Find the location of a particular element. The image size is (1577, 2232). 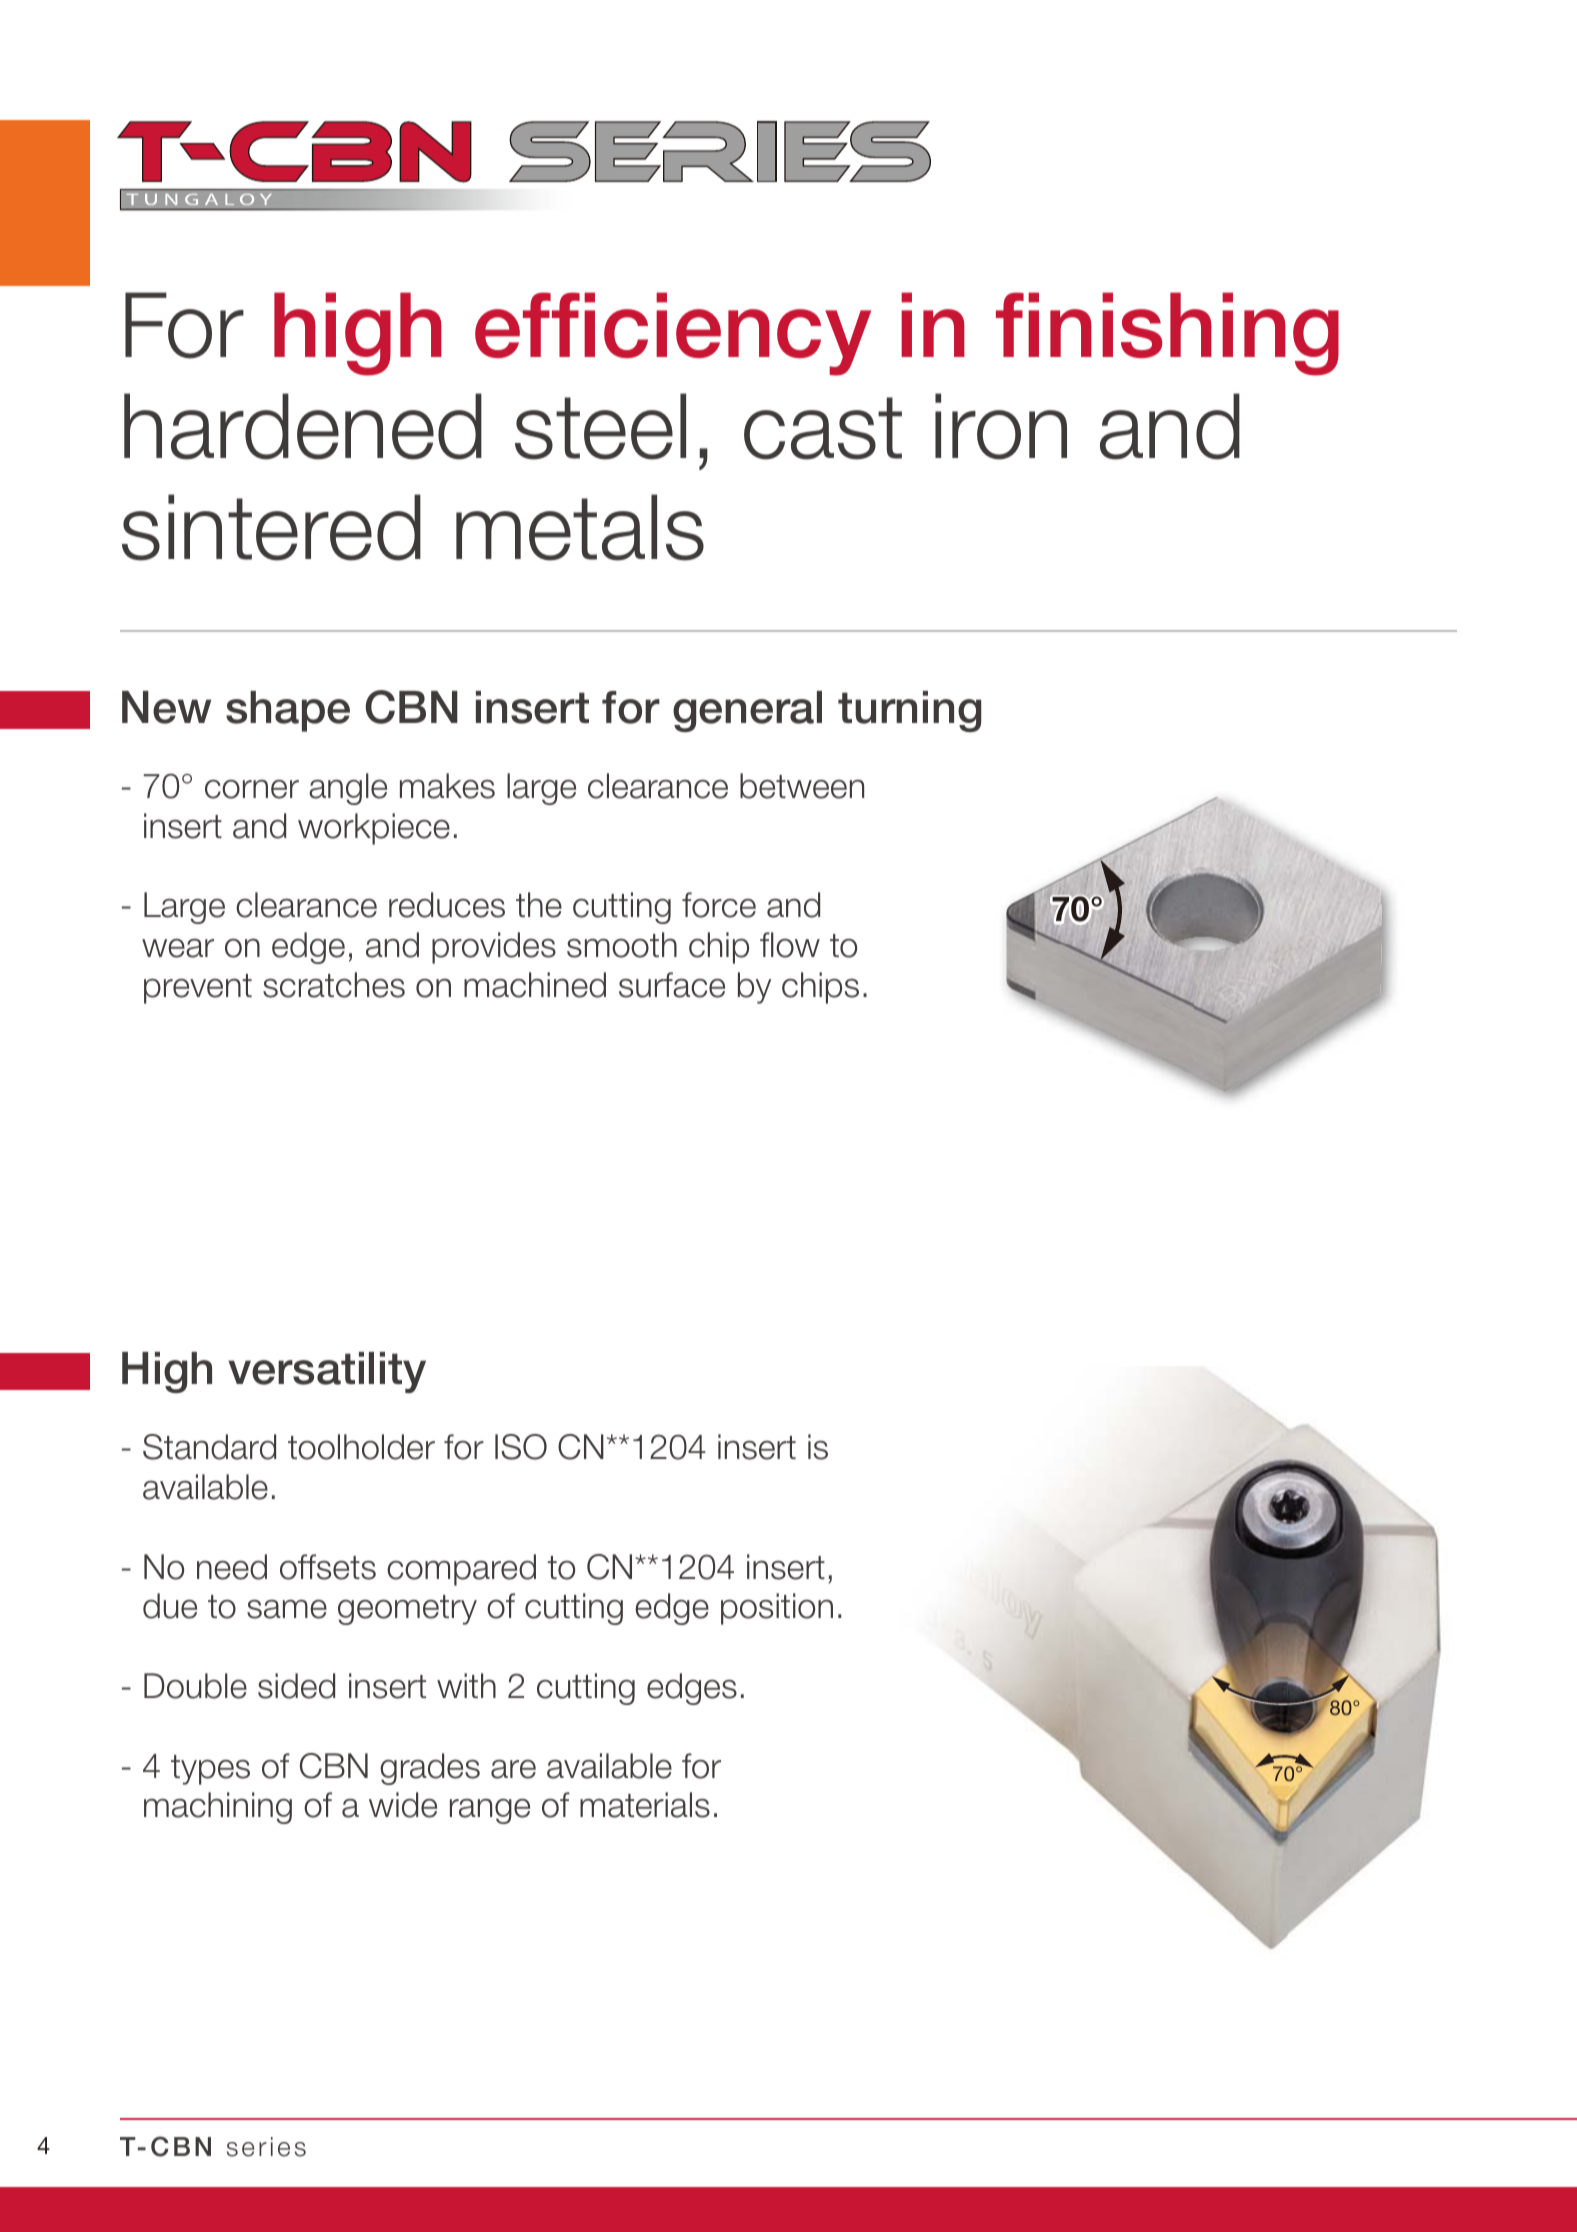

position is located at coordinates (777, 1609).
